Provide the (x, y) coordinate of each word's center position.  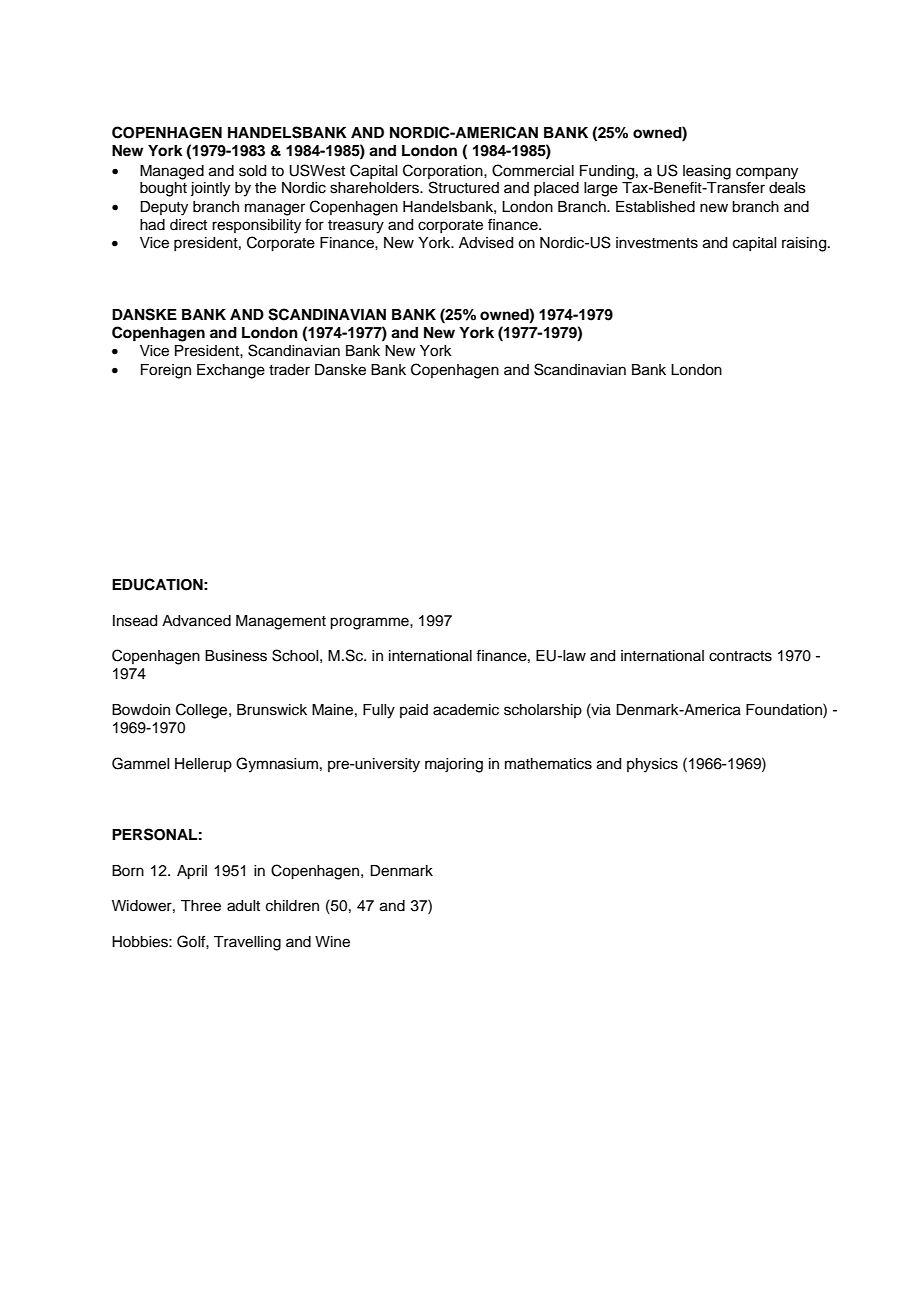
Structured (464, 187)
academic (466, 710)
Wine (332, 942)
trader (289, 370)
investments (657, 243)
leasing (707, 172)
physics (652, 765)
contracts (740, 656)
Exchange (231, 371)
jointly (210, 189)
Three (201, 906)
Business (236, 656)
